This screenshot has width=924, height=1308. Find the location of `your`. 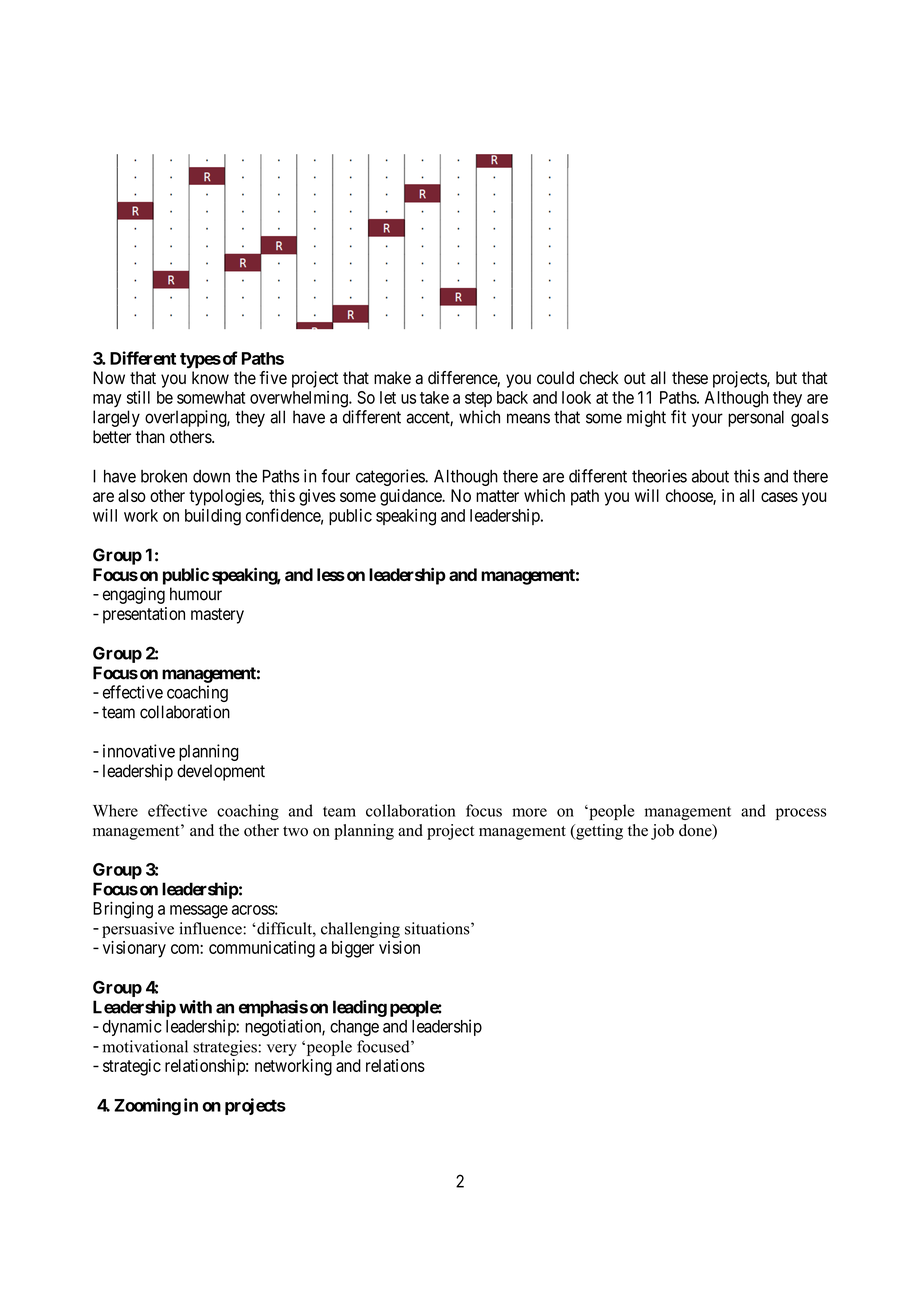

your is located at coordinates (707, 420).
